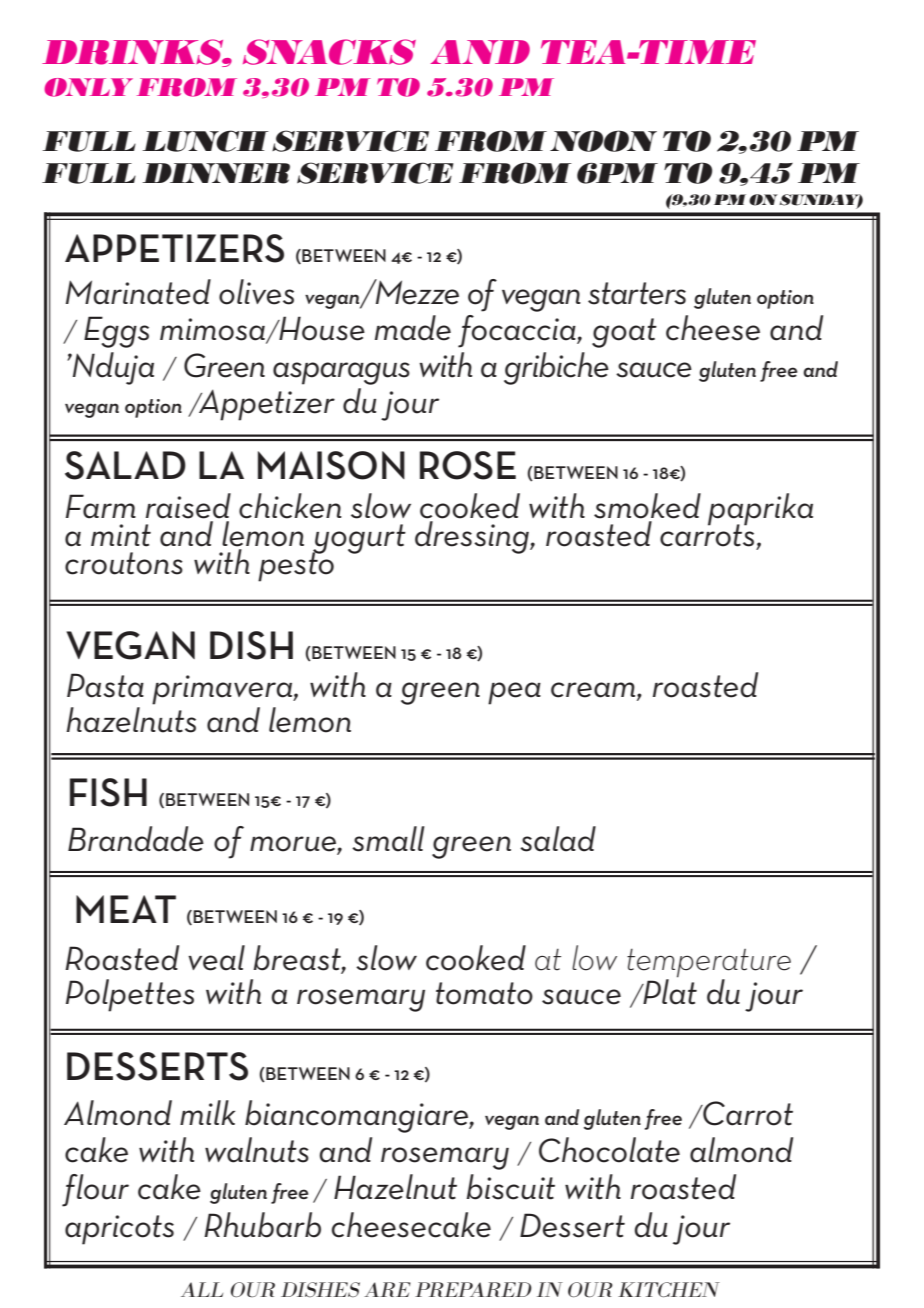  I want to click on temperature, so click(709, 964).
